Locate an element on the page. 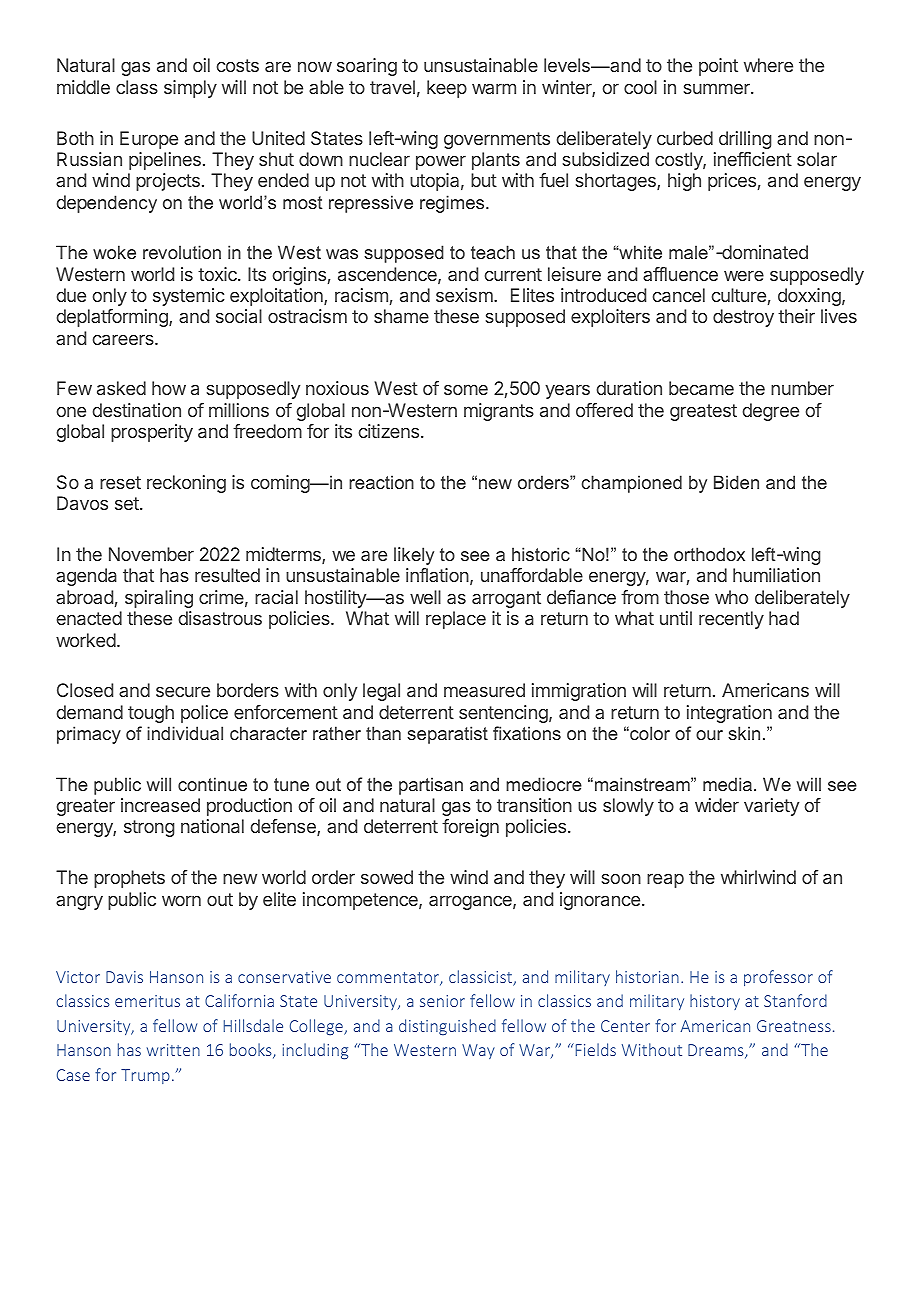  foreign is located at coordinates (470, 828).
